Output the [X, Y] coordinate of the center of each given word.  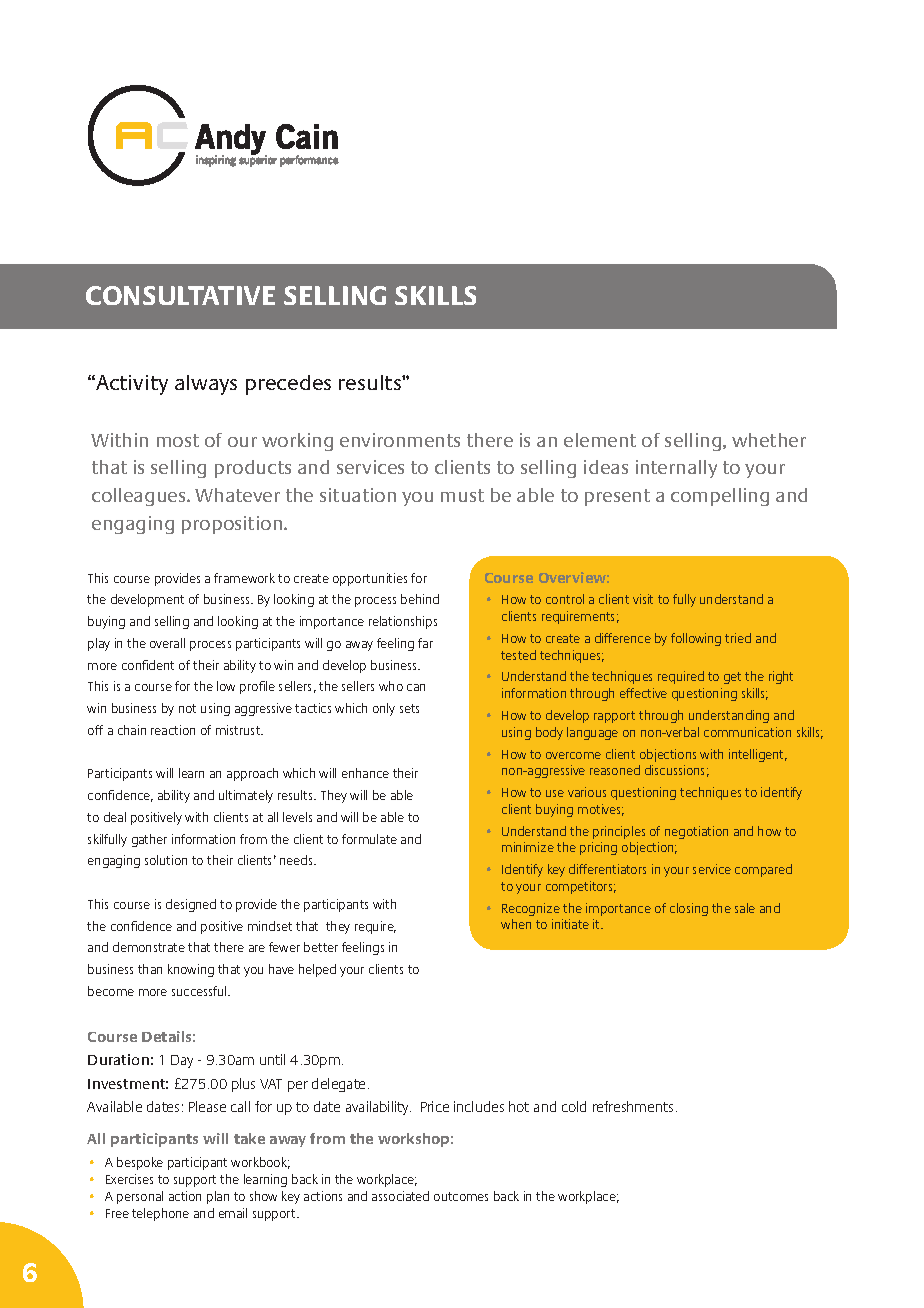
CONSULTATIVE [180, 295]
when [516, 924]
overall [167, 643]
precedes [288, 385]
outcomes [461, 1196]
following [696, 639]
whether [769, 440]
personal [140, 1197]
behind [420, 599]
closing [689, 909]
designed [191, 905]
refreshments [633, 1106]
